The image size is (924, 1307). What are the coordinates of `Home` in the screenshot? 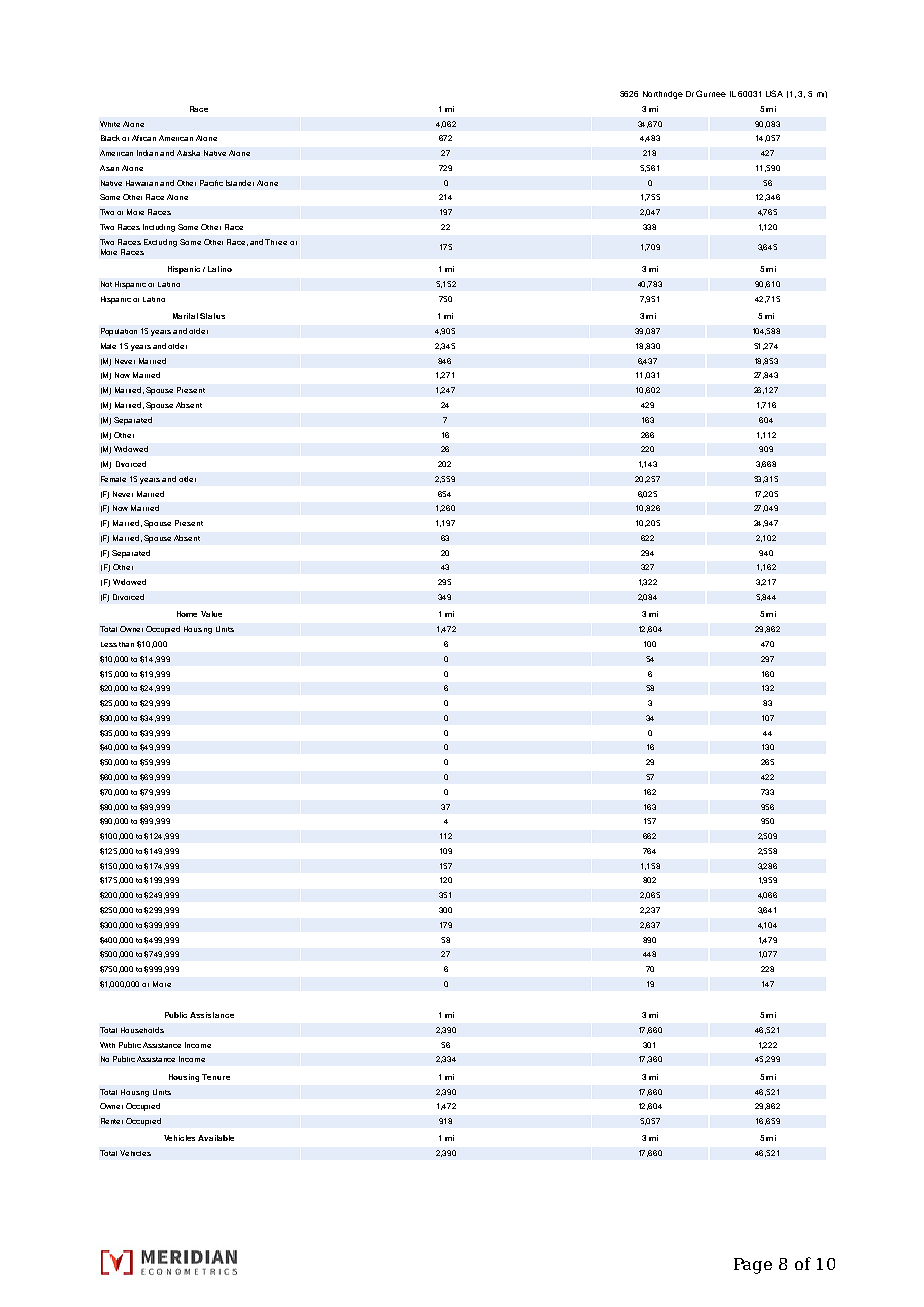 It's located at (187, 614).
